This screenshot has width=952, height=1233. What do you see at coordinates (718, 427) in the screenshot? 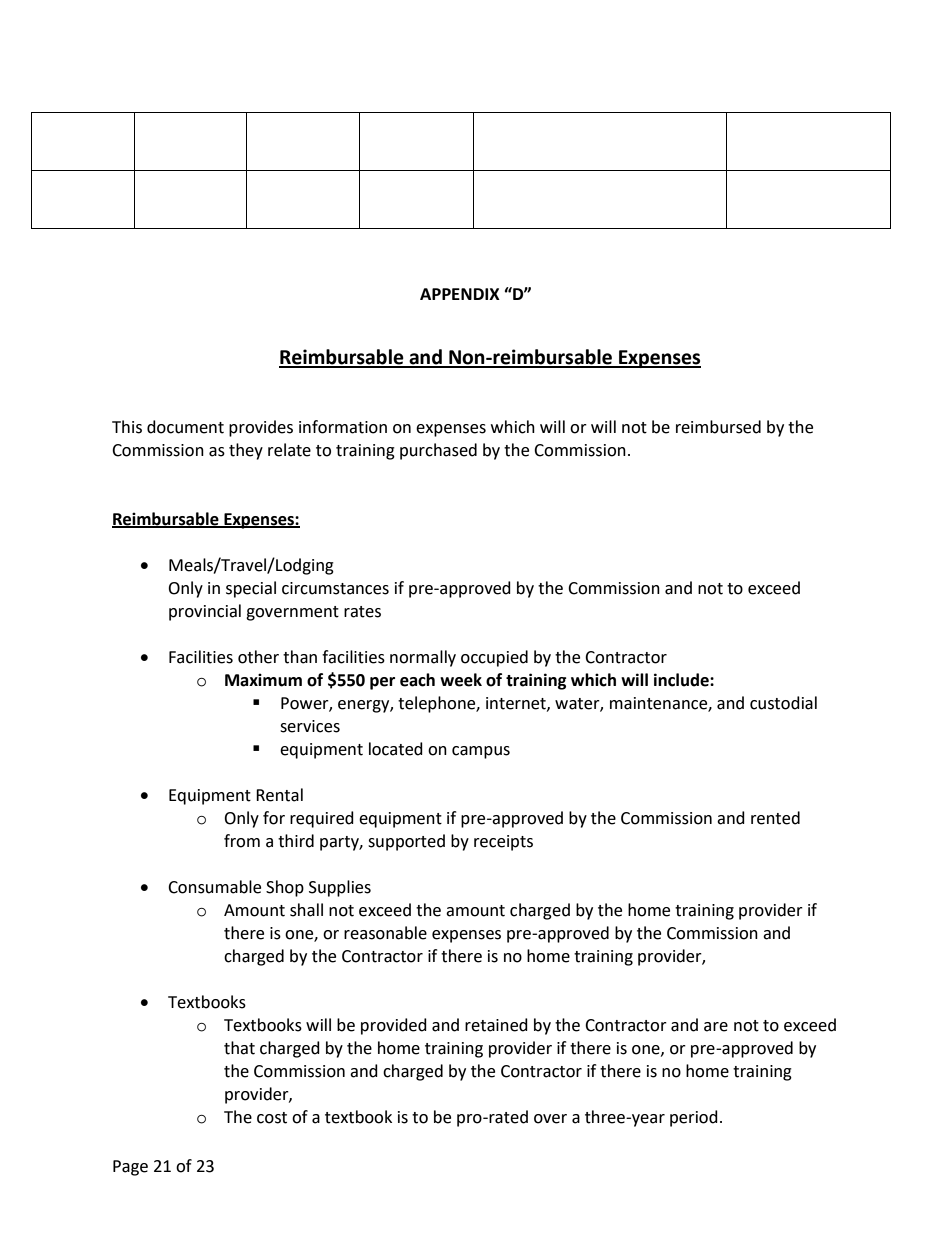
I see `reimbursed` at bounding box center [718, 427].
